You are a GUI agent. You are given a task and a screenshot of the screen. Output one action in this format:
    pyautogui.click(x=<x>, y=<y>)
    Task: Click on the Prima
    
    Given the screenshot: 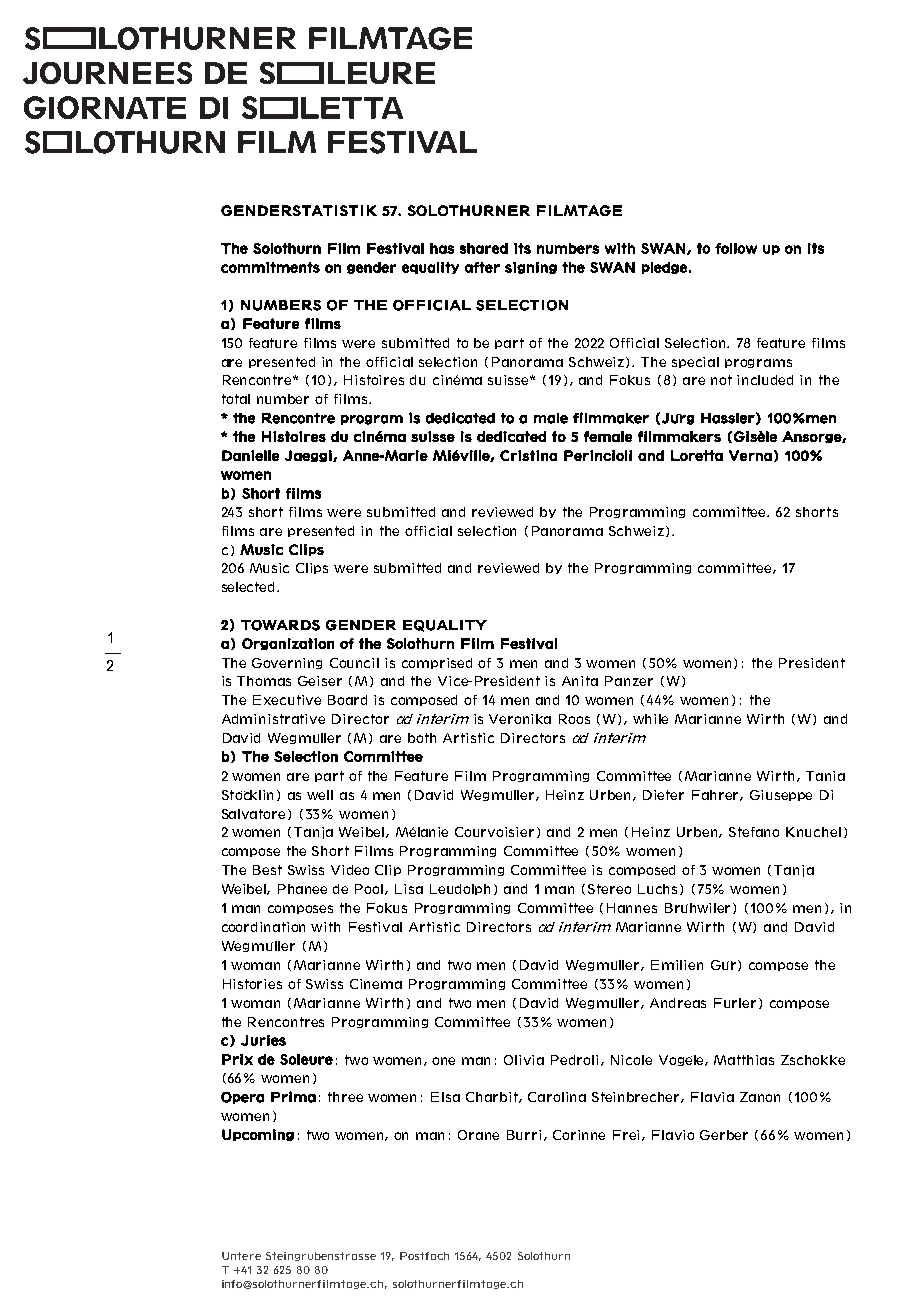 What is the action you would take?
    pyautogui.click(x=293, y=1097)
